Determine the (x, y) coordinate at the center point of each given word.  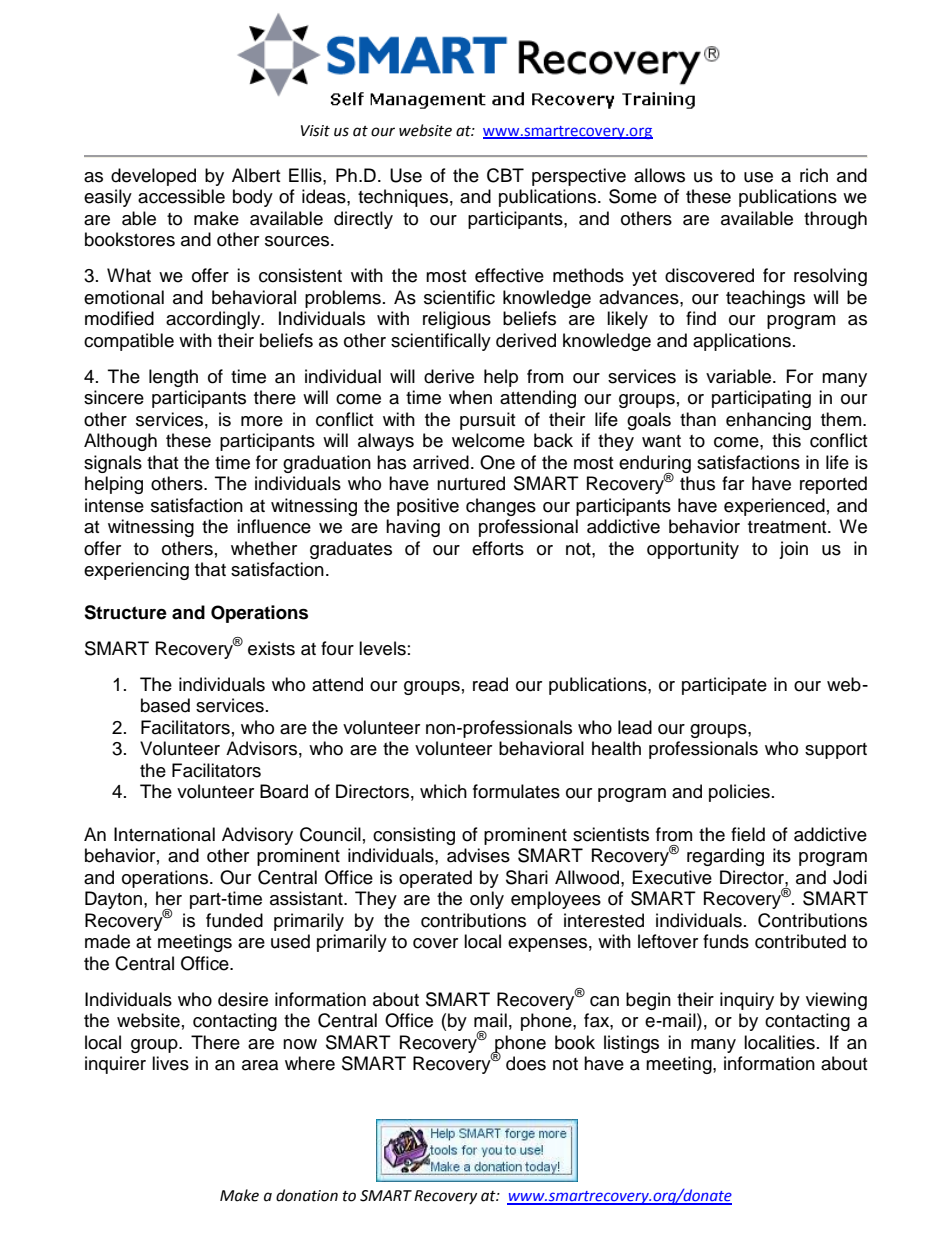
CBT (505, 175)
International (164, 834)
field (748, 834)
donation (307, 1195)
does (526, 1063)
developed (153, 177)
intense (114, 505)
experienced (774, 507)
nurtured (471, 483)
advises (478, 855)
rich (814, 175)
